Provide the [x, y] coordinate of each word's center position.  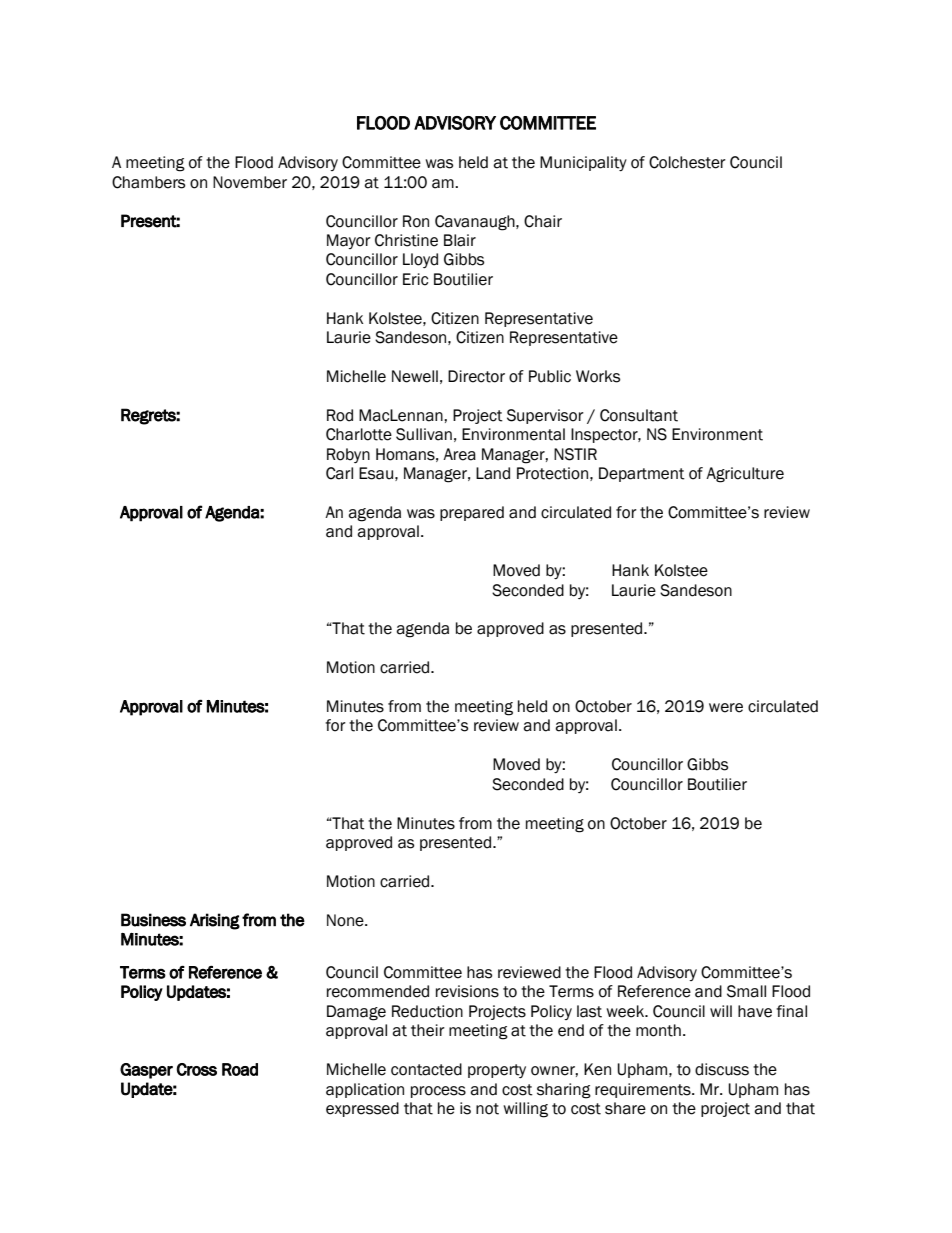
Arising [215, 921]
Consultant [639, 415]
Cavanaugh [476, 223]
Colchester [687, 162]
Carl [339, 473]
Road [240, 1069]
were [726, 708]
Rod [340, 415]
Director [476, 376]
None [346, 920]
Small [746, 991]
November [250, 182]
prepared [472, 513]
